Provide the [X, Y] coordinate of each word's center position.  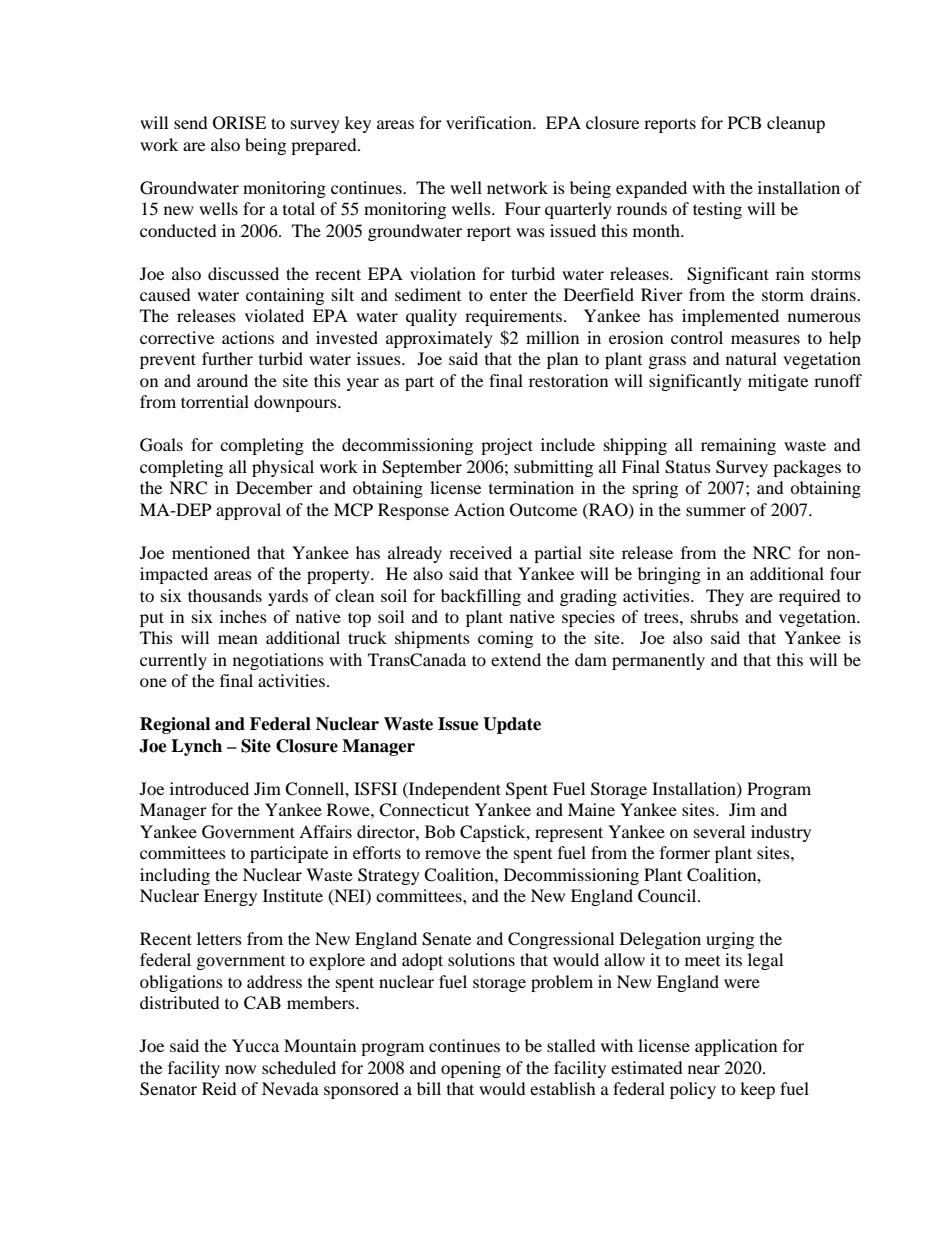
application [736, 1047]
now [240, 1069]
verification [490, 122]
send [191, 122]
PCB [744, 123]
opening [471, 1069]
